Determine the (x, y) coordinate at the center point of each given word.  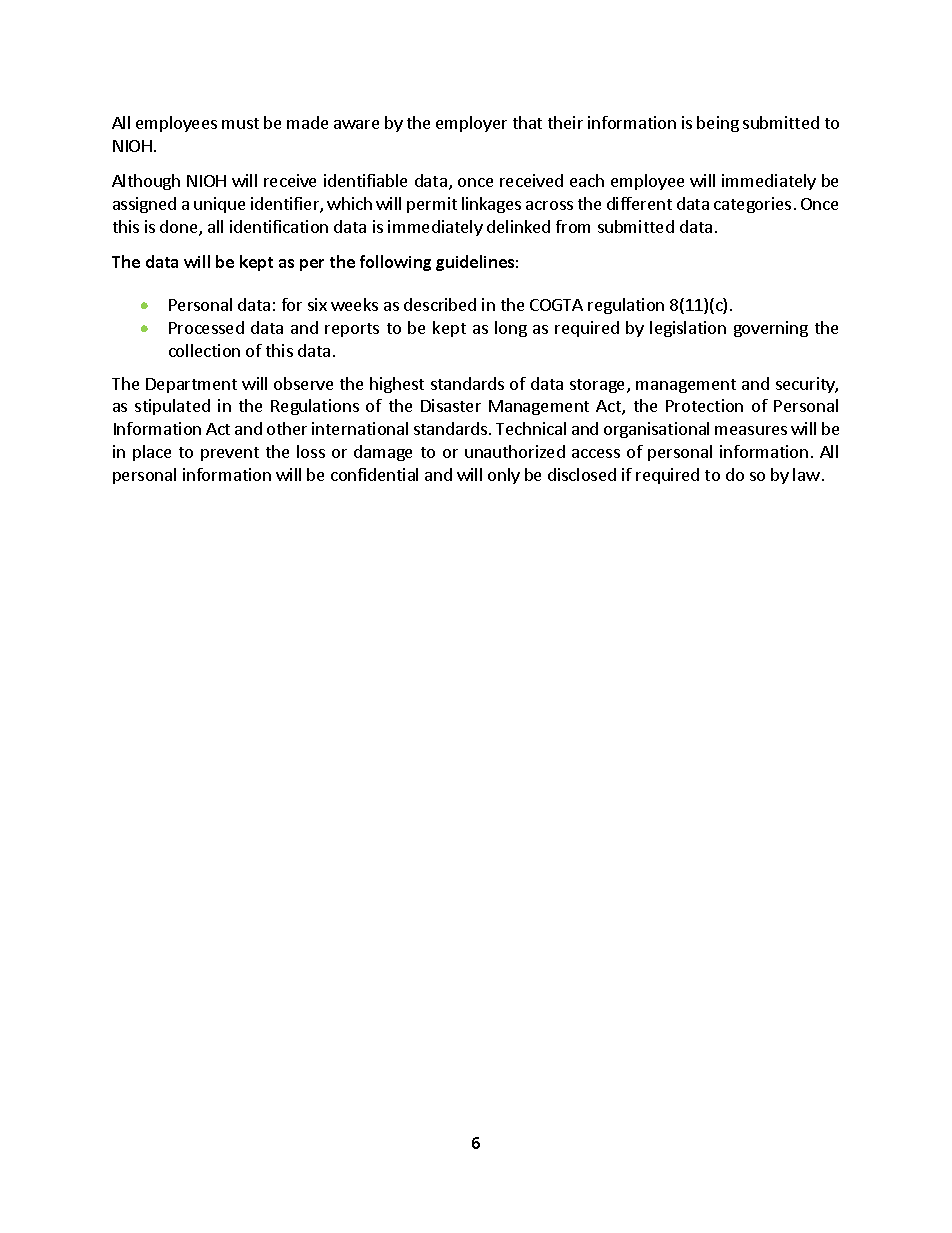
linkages (491, 205)
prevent (230, 454)
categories (752, 205)
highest (397, 385)
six (317, 304)
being (718, 124)
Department (191, 385)
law (806, 474)
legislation (688, 329)
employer (471, 124)
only (504, 476)
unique (219, 205)
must (240, 123)
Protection (704, 405)
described (440, 304)
